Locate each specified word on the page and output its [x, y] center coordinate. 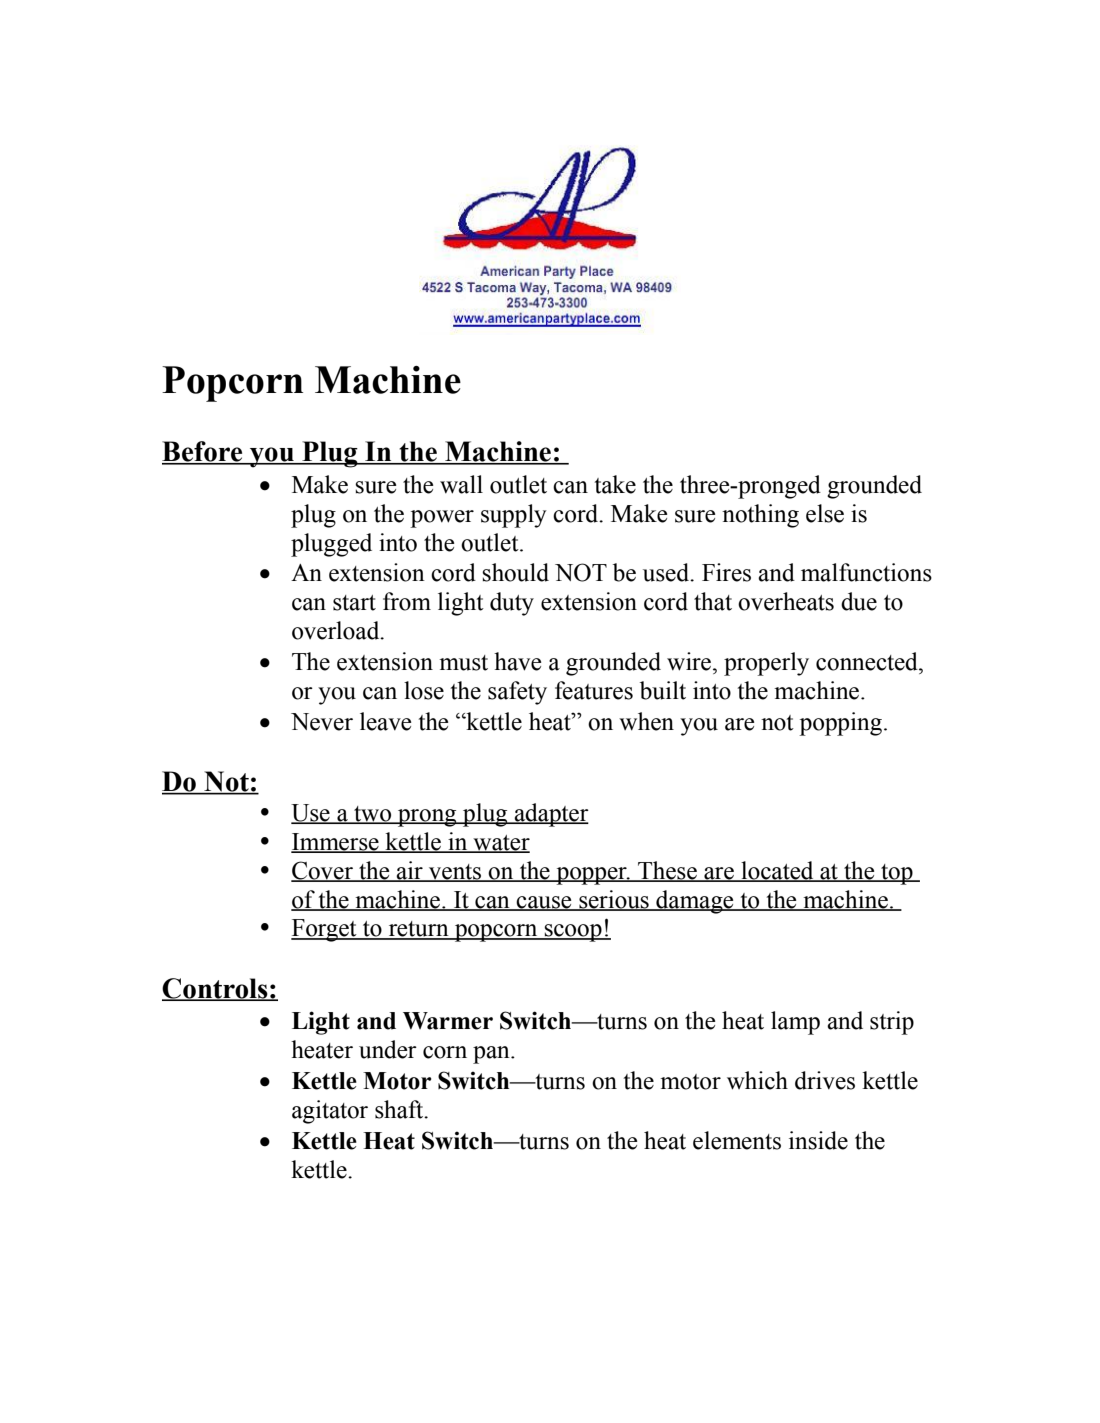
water [500, 843]
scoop [573, 933]
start [354, 603]
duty [512, 604]
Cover [323, 871]
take [615, 484]
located [777, 871]
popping [840, 724]
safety [517, 693]
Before [203, 452]
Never [322, 722]
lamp [795, 1023]
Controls [216, 989]
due [859, 601]
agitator [330, 1112]
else [825, 513]
